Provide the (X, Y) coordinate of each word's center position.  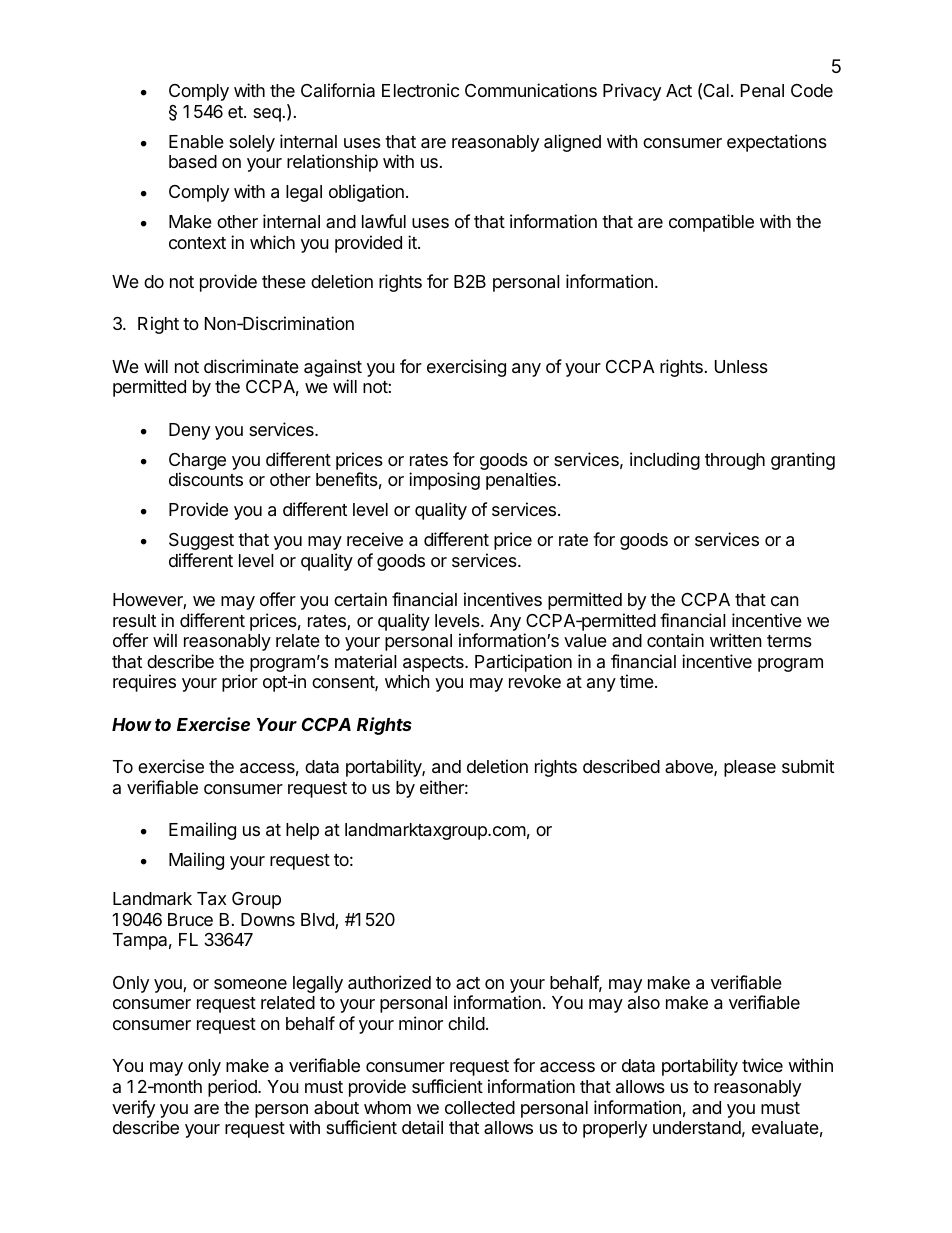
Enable (196, 141)
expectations (777, 143)
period (233, 1088)
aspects (434, 664)
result (134, 620)
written (736, 640)
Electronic (420, 90)
